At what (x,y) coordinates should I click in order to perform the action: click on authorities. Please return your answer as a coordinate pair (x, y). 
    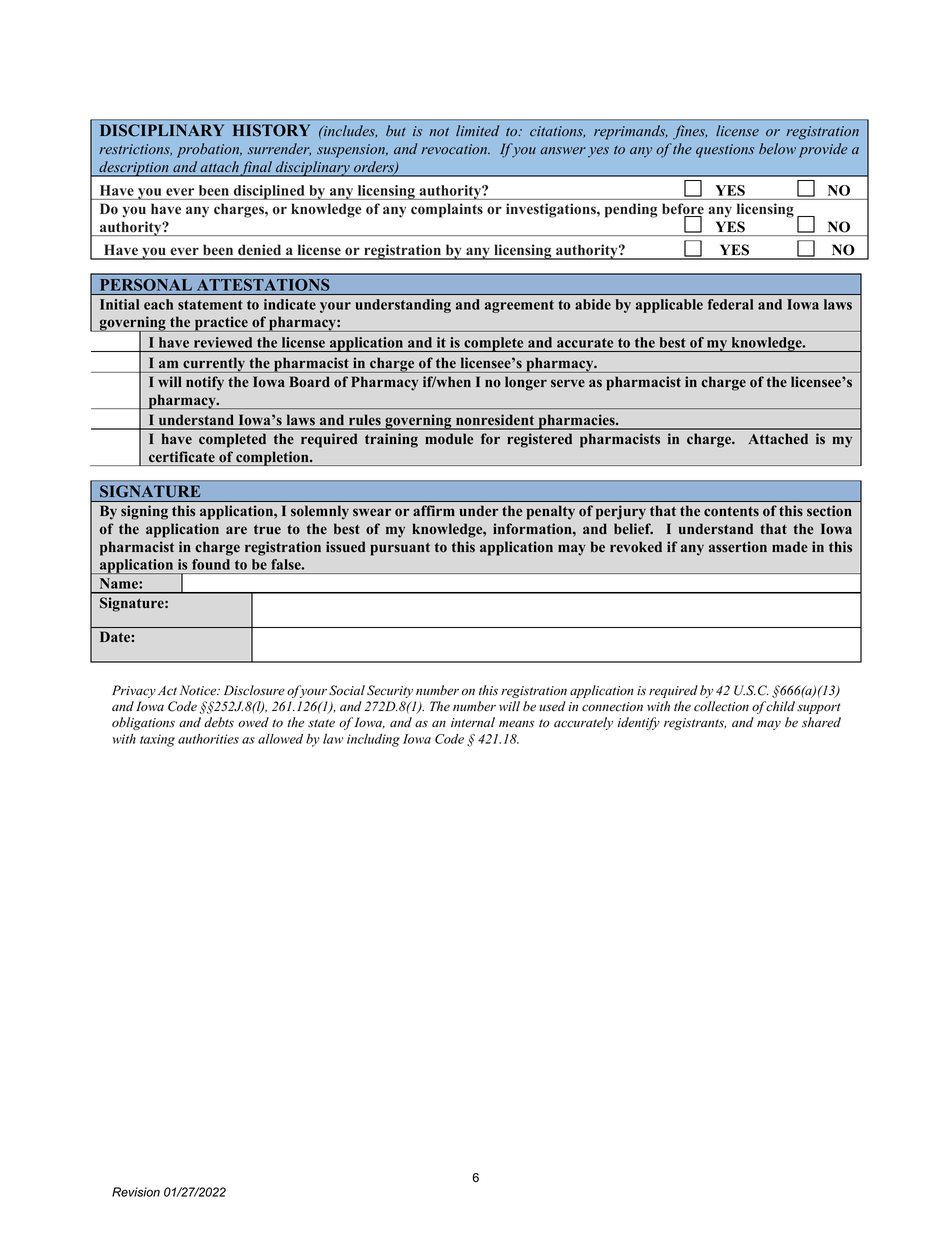
    Looking at the image, I should click on (208, 739).
